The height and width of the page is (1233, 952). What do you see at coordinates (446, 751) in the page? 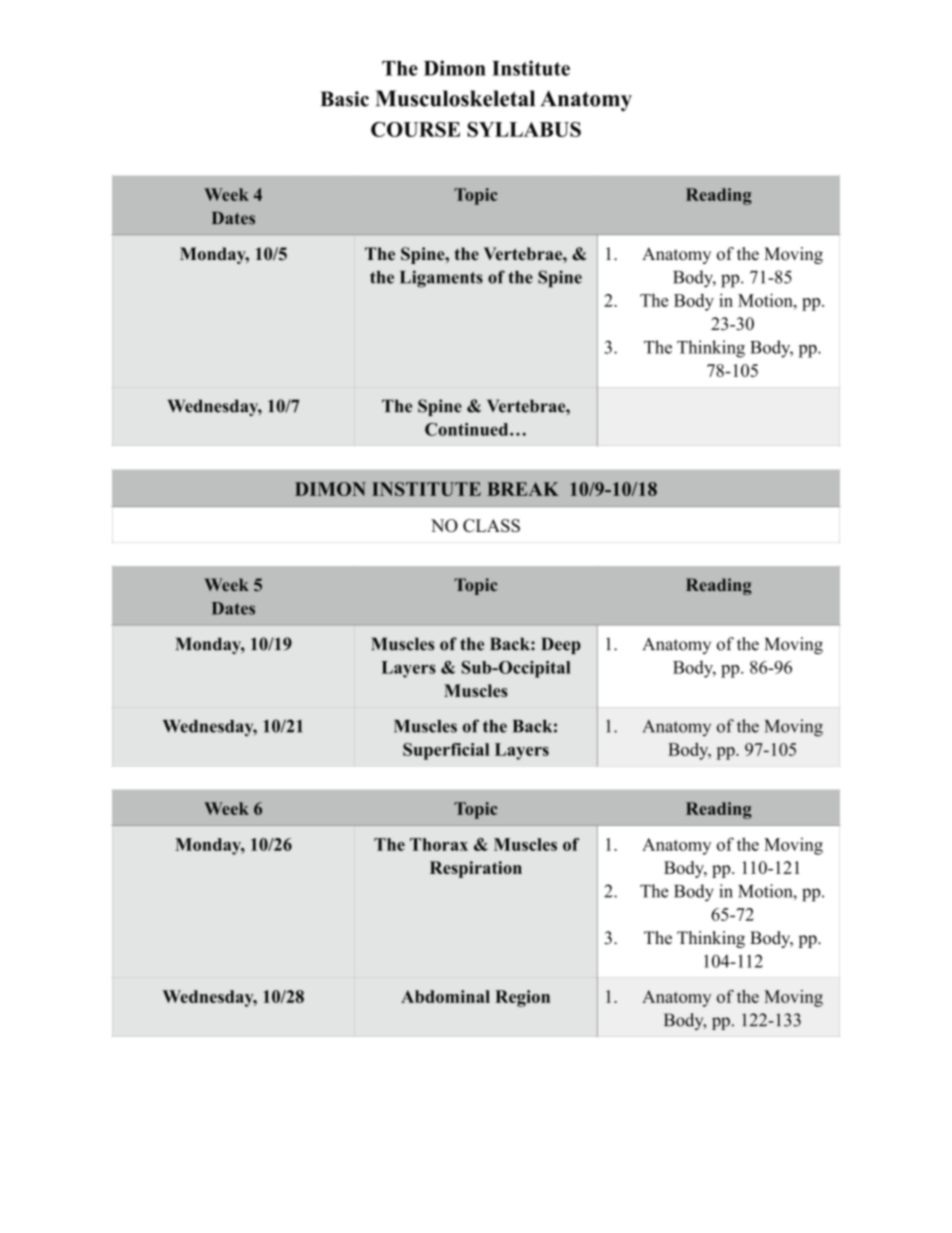
I see `Superficial` at bounding box center [446, 751].
